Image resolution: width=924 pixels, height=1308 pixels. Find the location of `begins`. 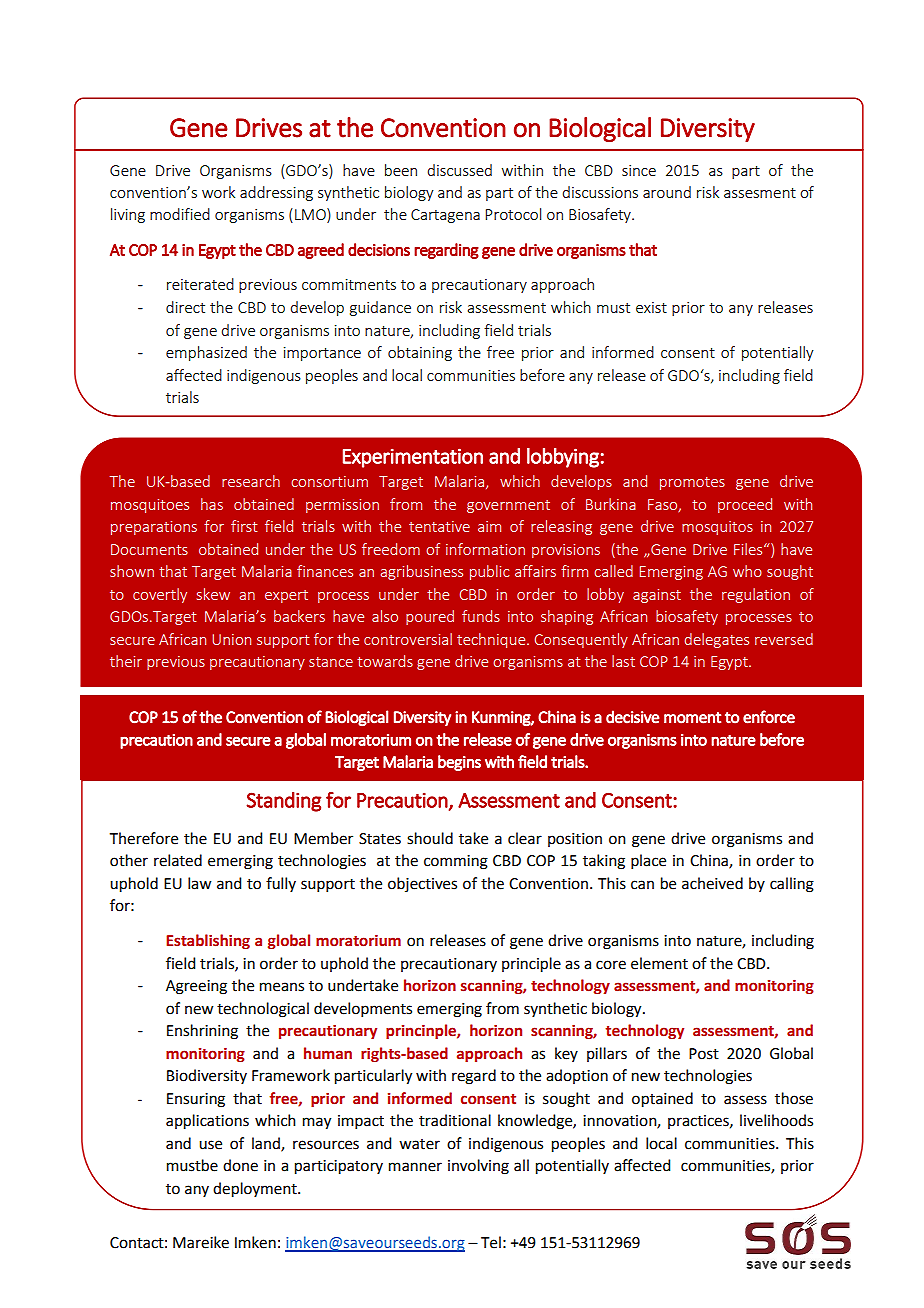

begins is located at coordinates (459, 763).
